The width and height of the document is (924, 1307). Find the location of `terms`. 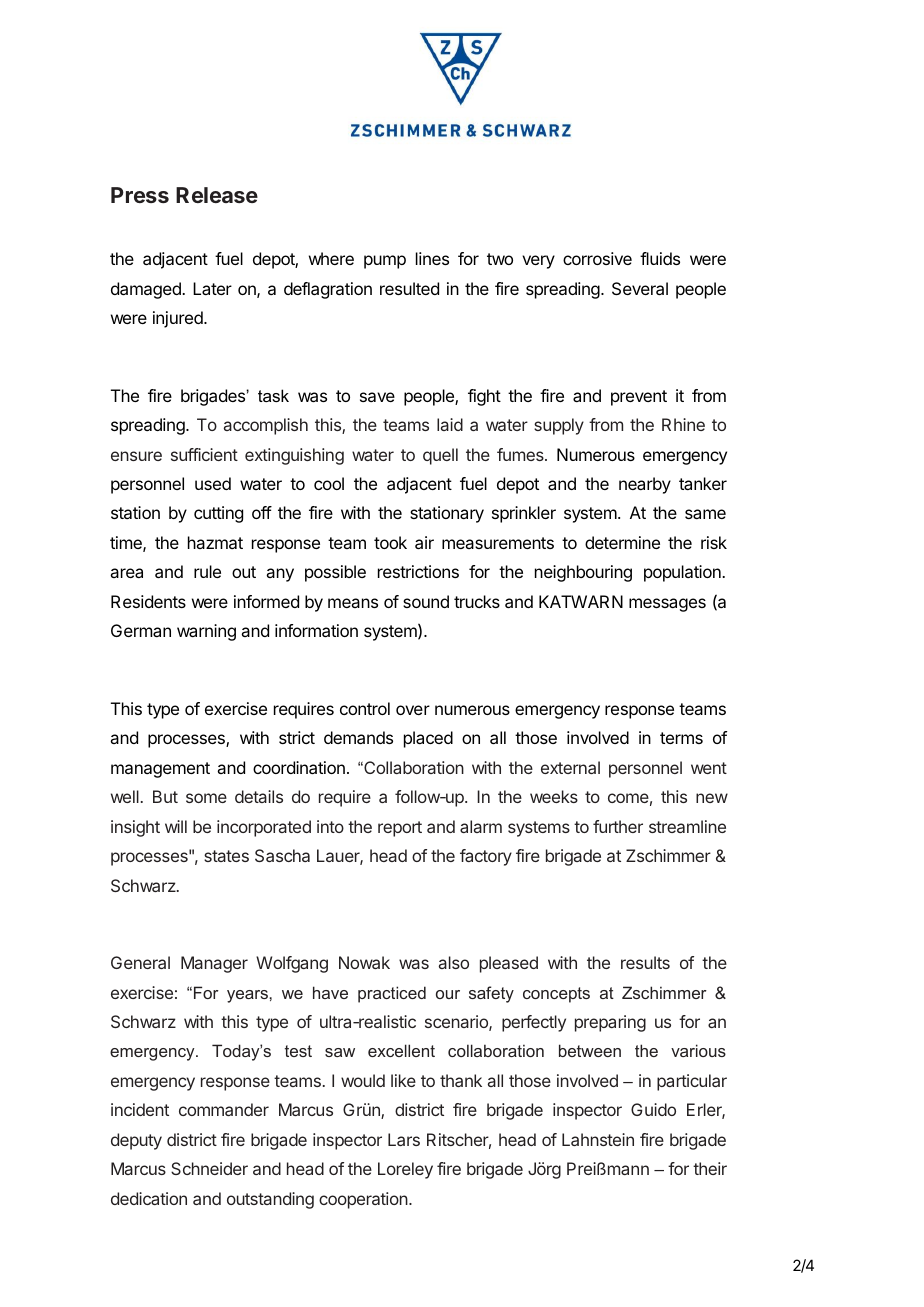

terms is located at coordinates (681, 738).
